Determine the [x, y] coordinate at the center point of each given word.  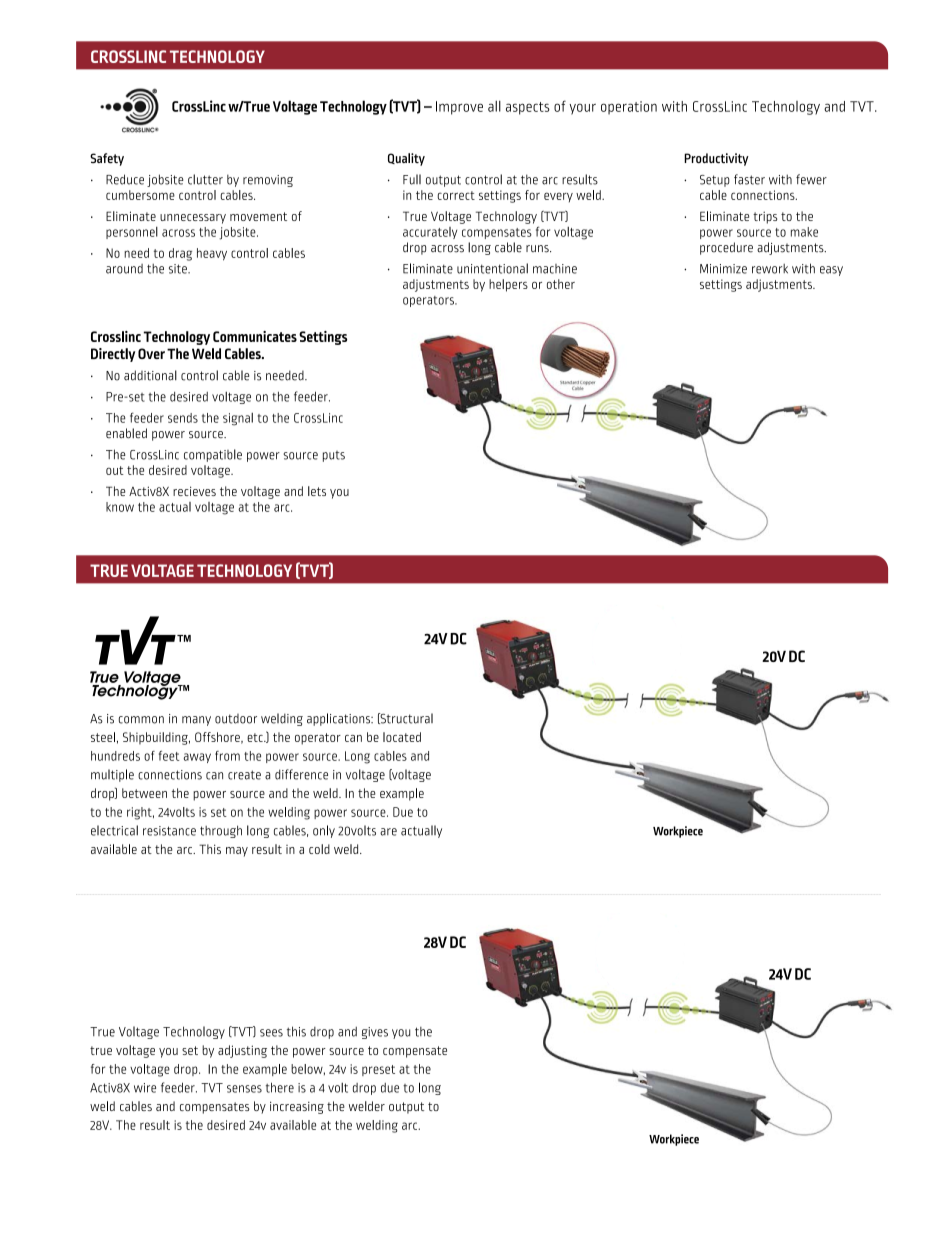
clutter [205, 179]
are [388, 832]
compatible [213, 455]
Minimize [723, 269]
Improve [459, 108]
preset [378, 1070]
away [197, 758]
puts [334, 456]
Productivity [716, 159]
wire [145, 1088]
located [402, 737]
